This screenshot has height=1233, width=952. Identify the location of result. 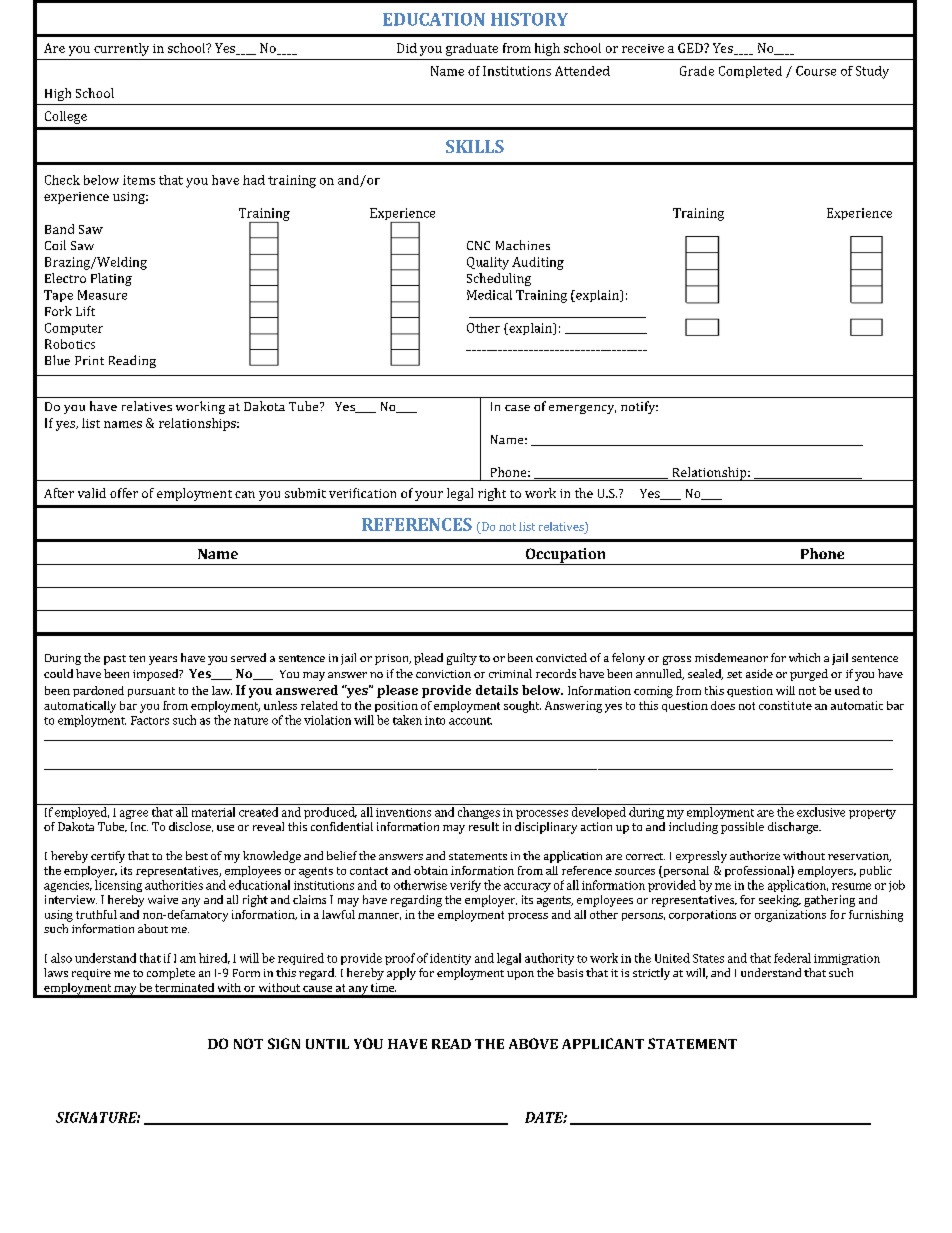
(484, 826).
